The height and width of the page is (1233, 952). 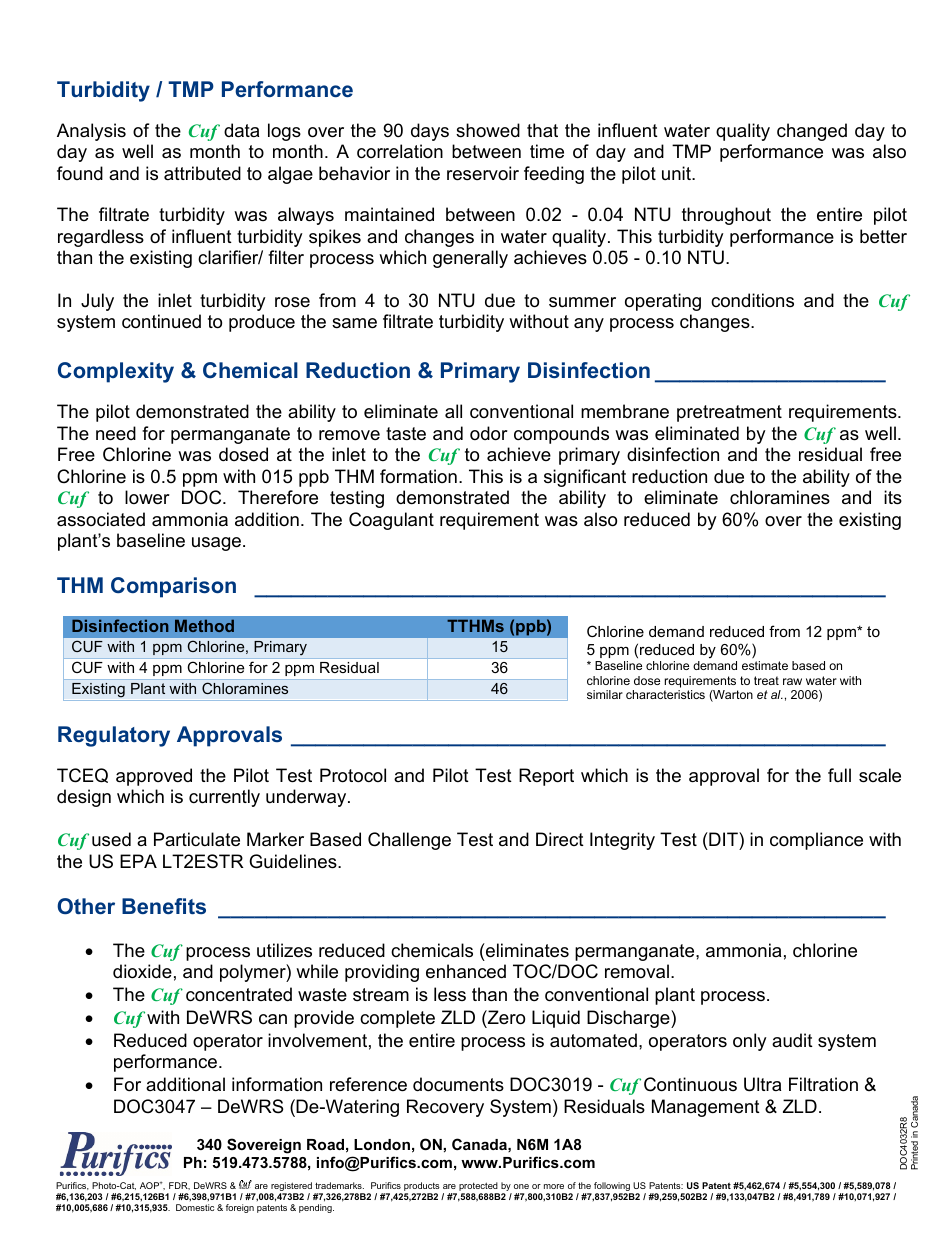 What do you see at coordinates (202, 173) in the page?
I see `attributed` at bounding box center [202, 173].
